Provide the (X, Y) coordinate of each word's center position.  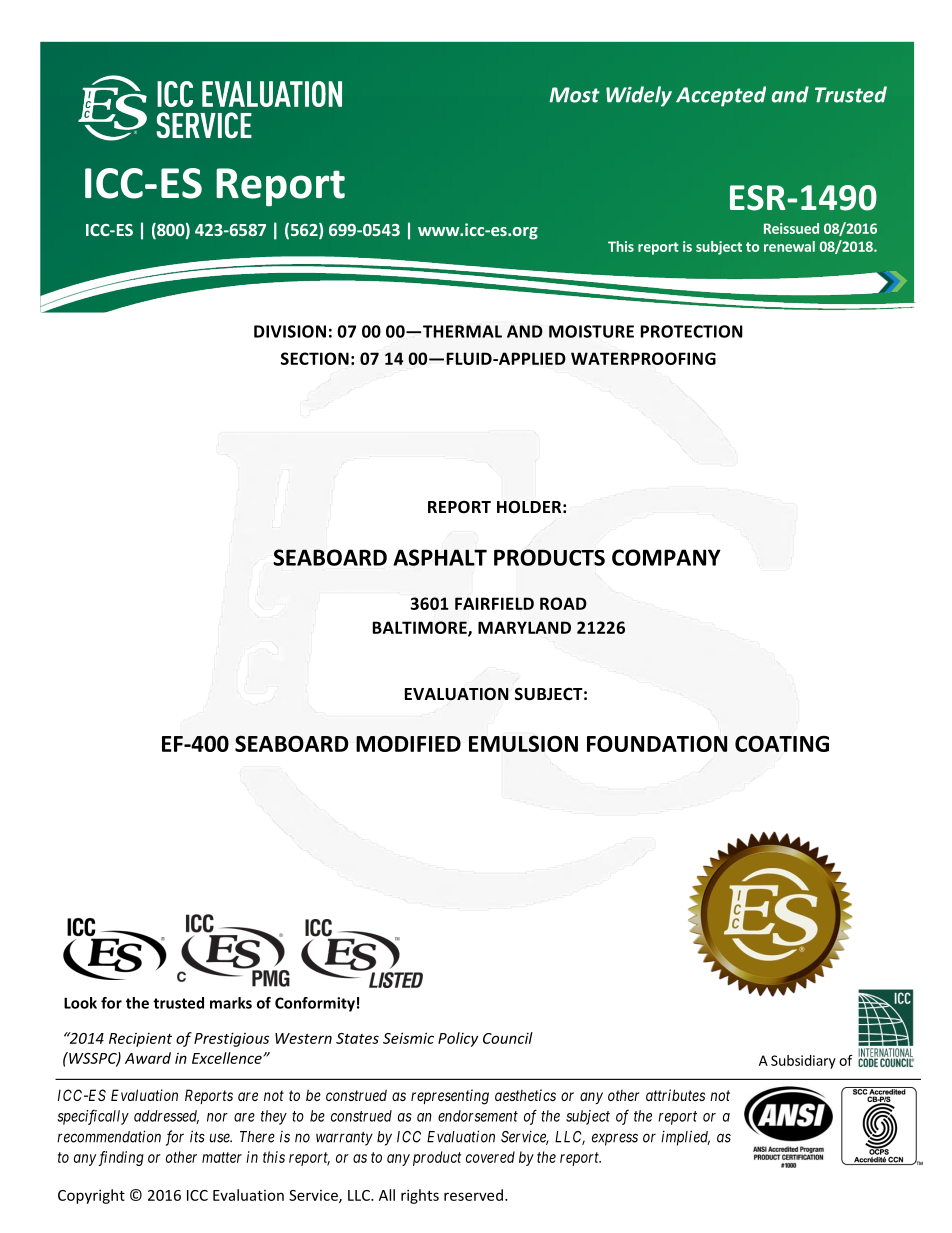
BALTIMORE (421, 628)
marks (231, 1003)
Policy (458, 1039)
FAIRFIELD (494, 603)
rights (420, 1196)
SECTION (315, 358)
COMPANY (666, 557)
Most (574, 95)
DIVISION (290, 331)
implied (685, 1138)
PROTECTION (692, 331)
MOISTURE (591, 331)
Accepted (721, 96)
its (197, 1136)
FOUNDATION (657, 743)
